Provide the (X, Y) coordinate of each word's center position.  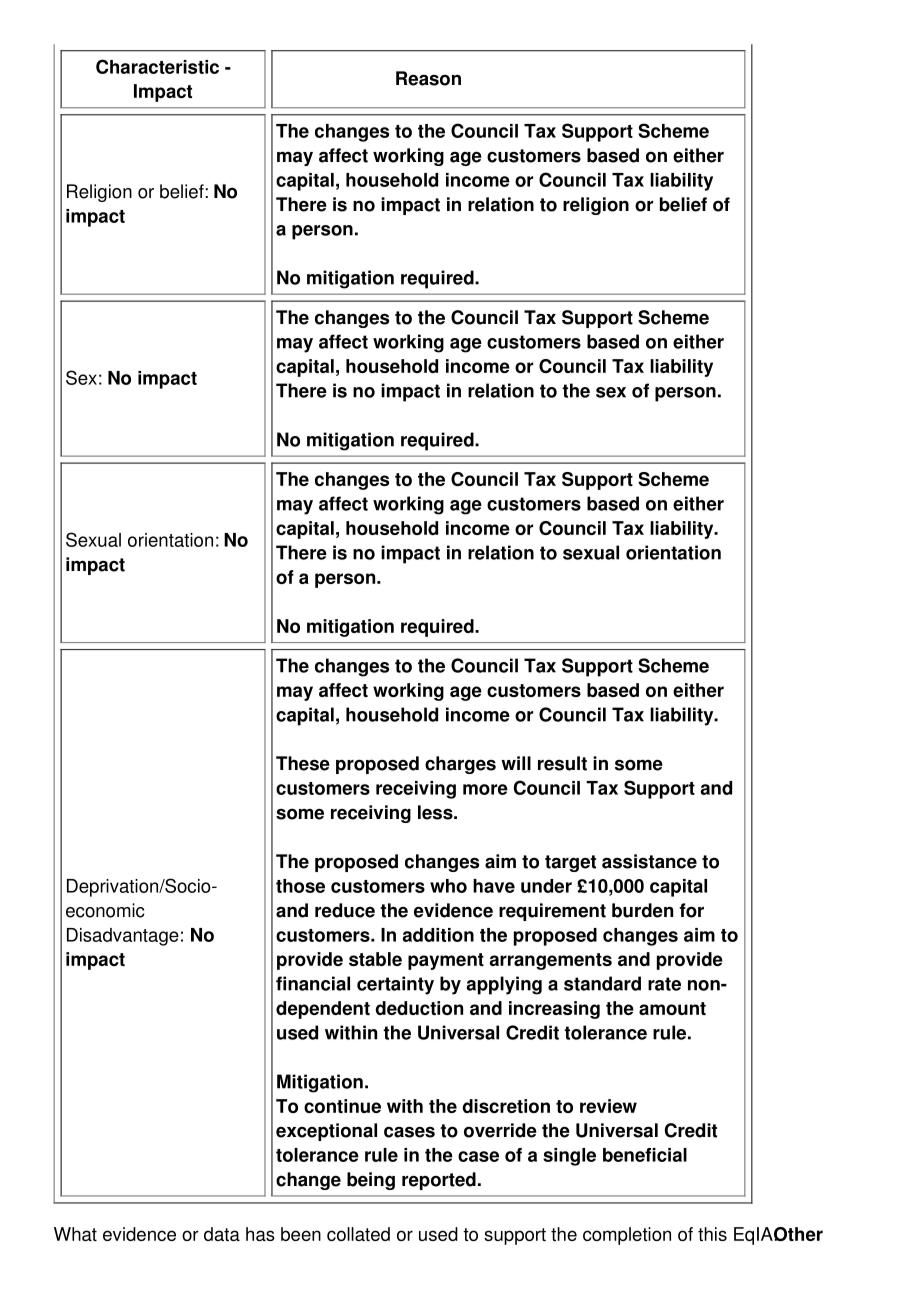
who (448, 886)
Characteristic (157, 66)
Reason (428, 78)
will (516, 763)
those (300, 886)
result (562, 763)
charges (460, 765)
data (222, 1234)
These (303, 763)
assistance (649, 861)
